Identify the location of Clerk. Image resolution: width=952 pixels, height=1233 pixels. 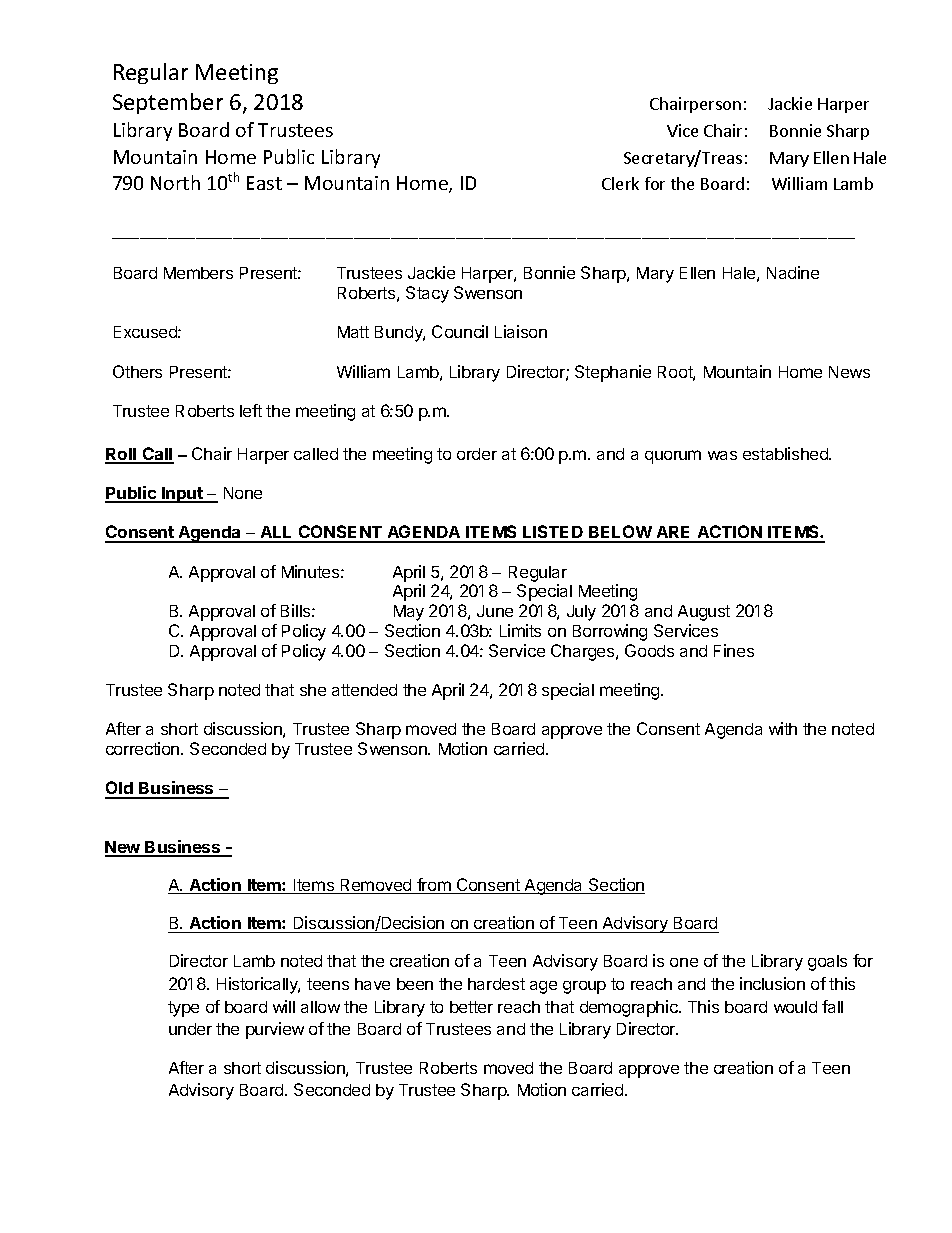
(620, 183).
